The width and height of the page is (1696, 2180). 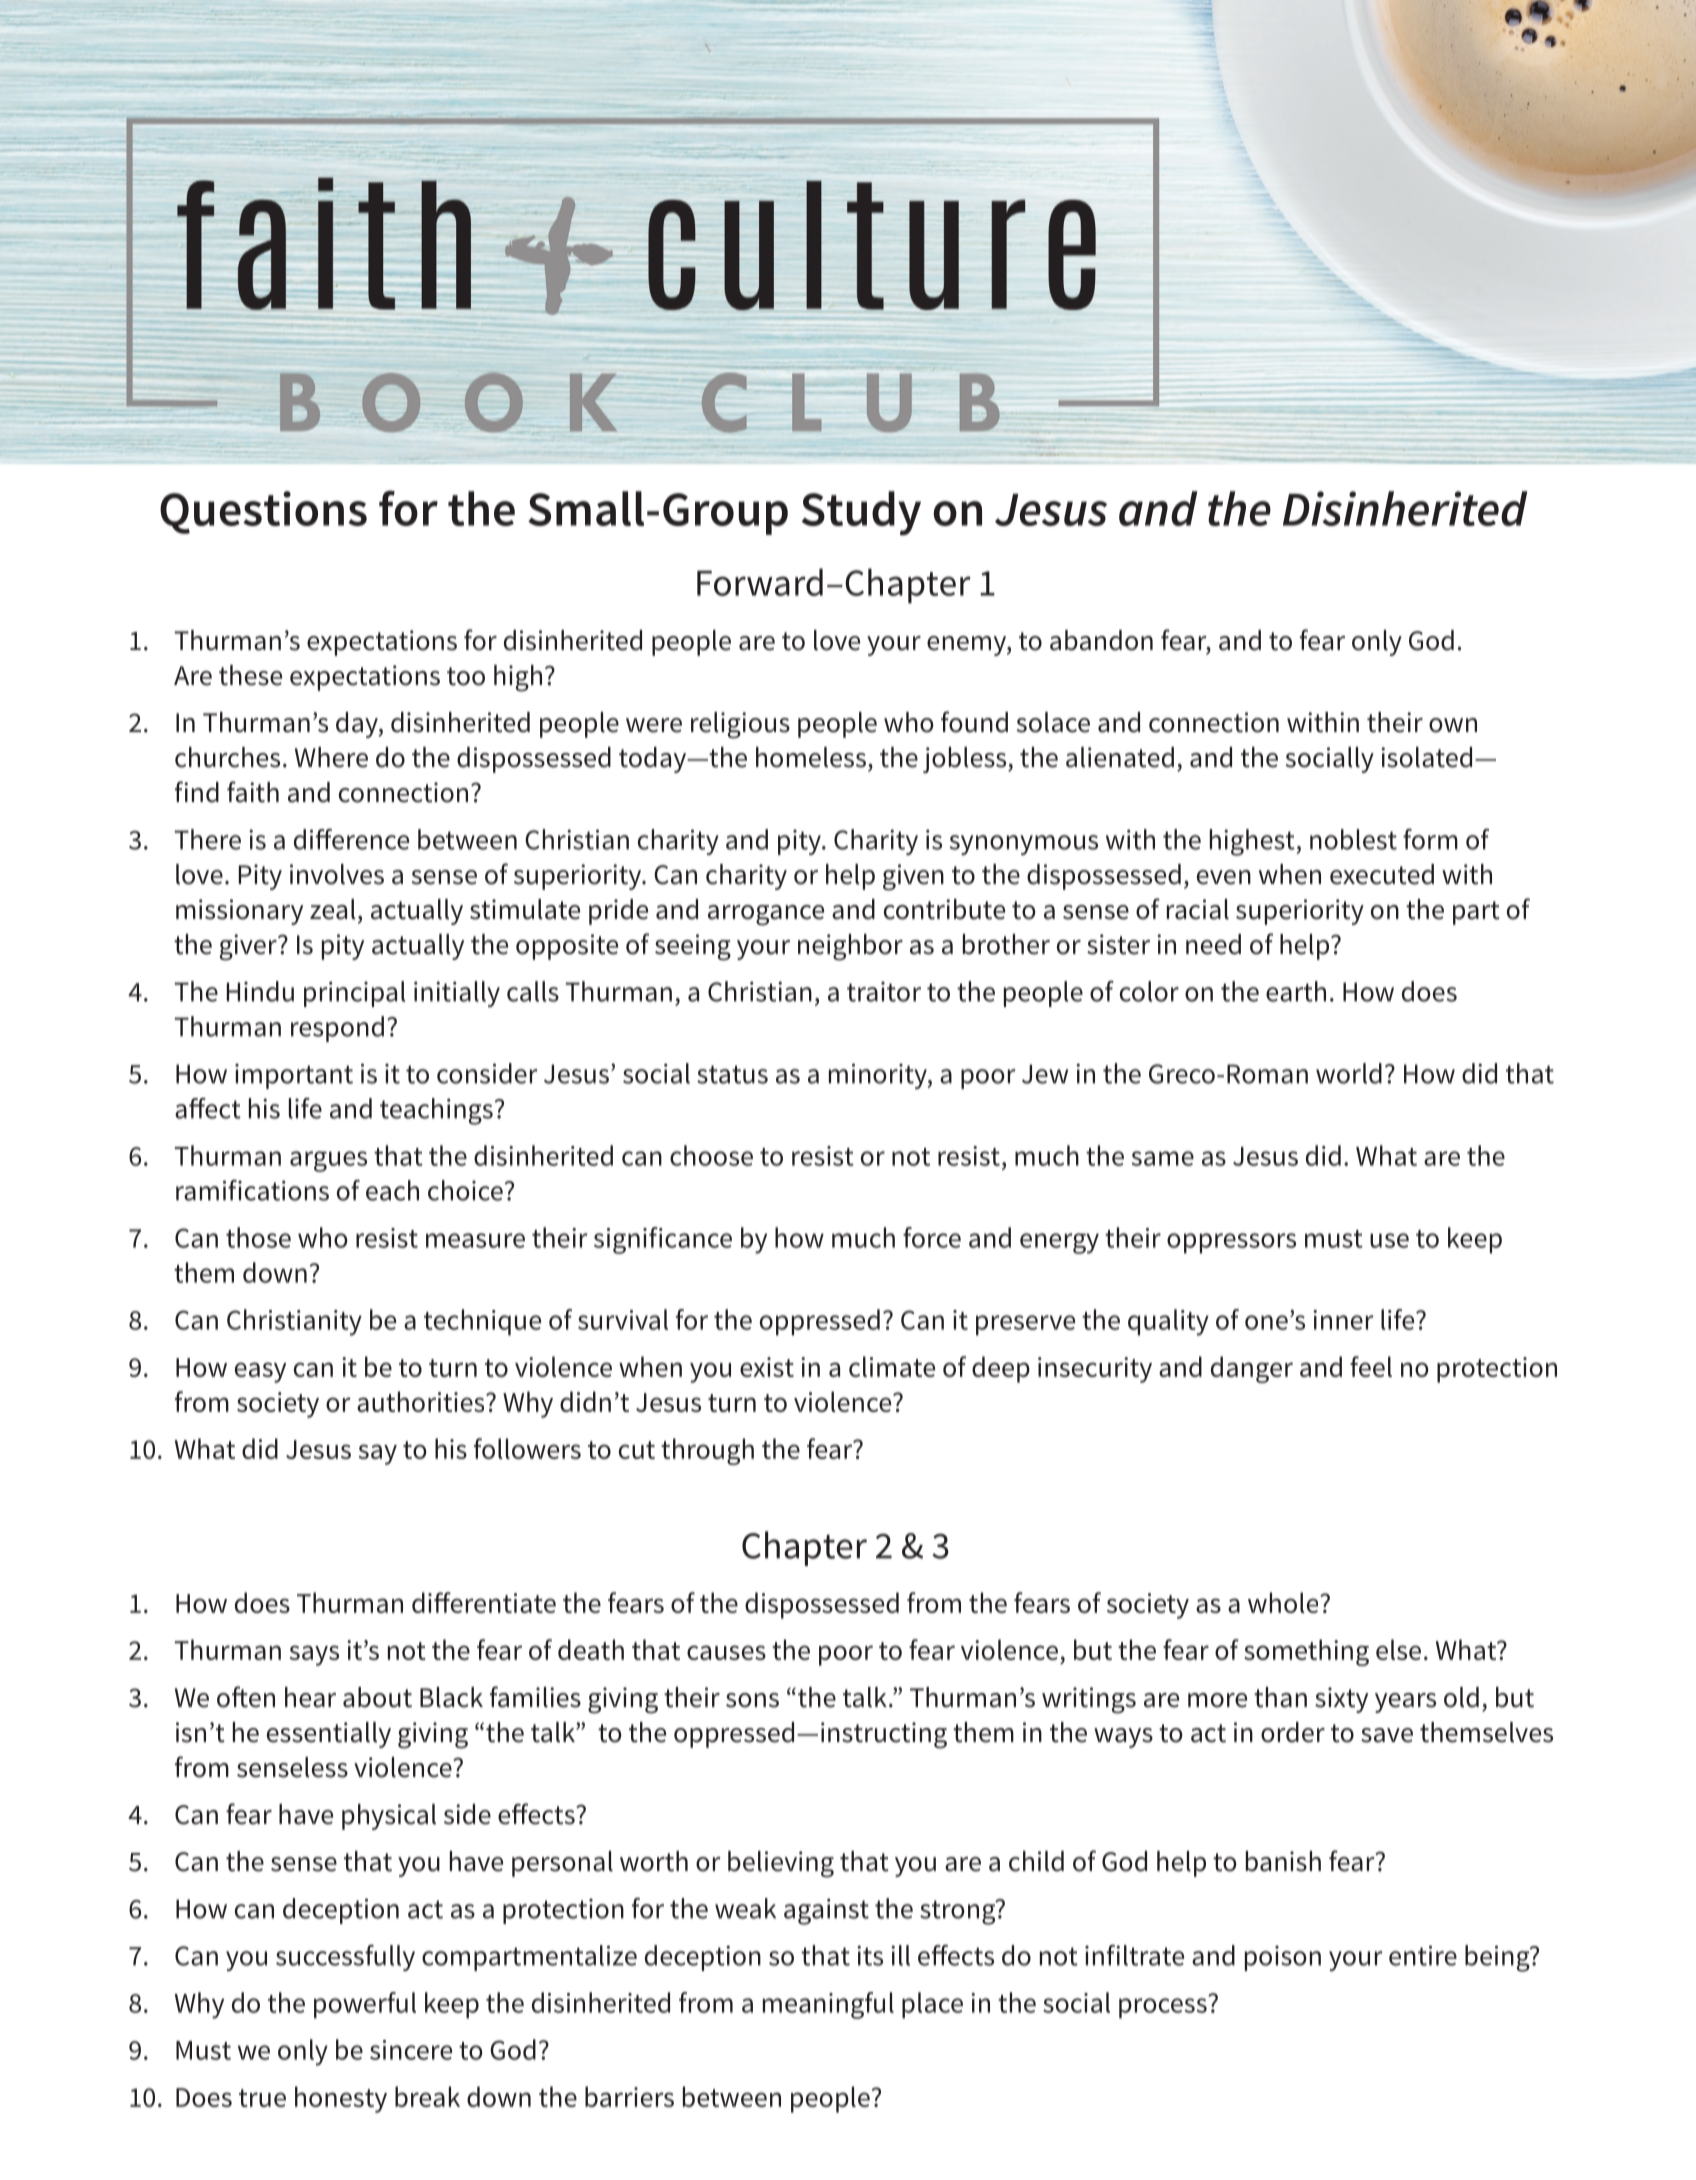 I want to click on inner, so click(x=1343, y=1320).
